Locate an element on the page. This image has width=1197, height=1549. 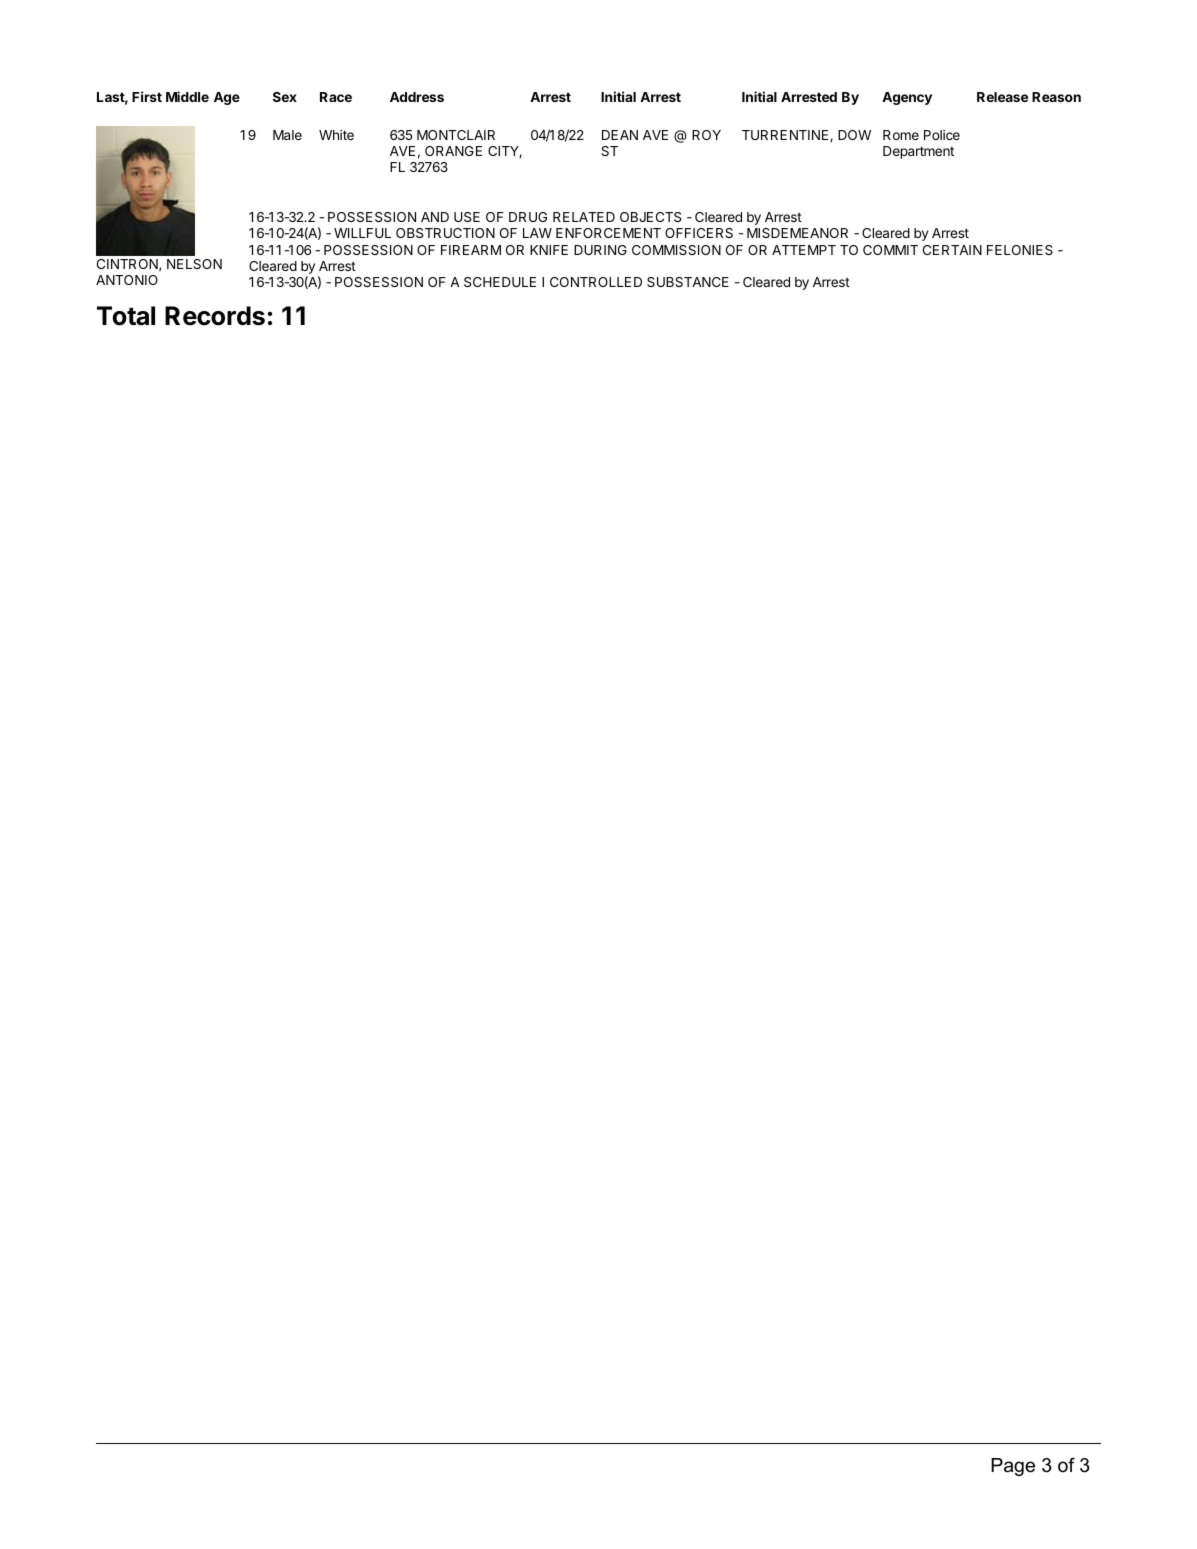
DEAN is located at coordinates (620, 135).
